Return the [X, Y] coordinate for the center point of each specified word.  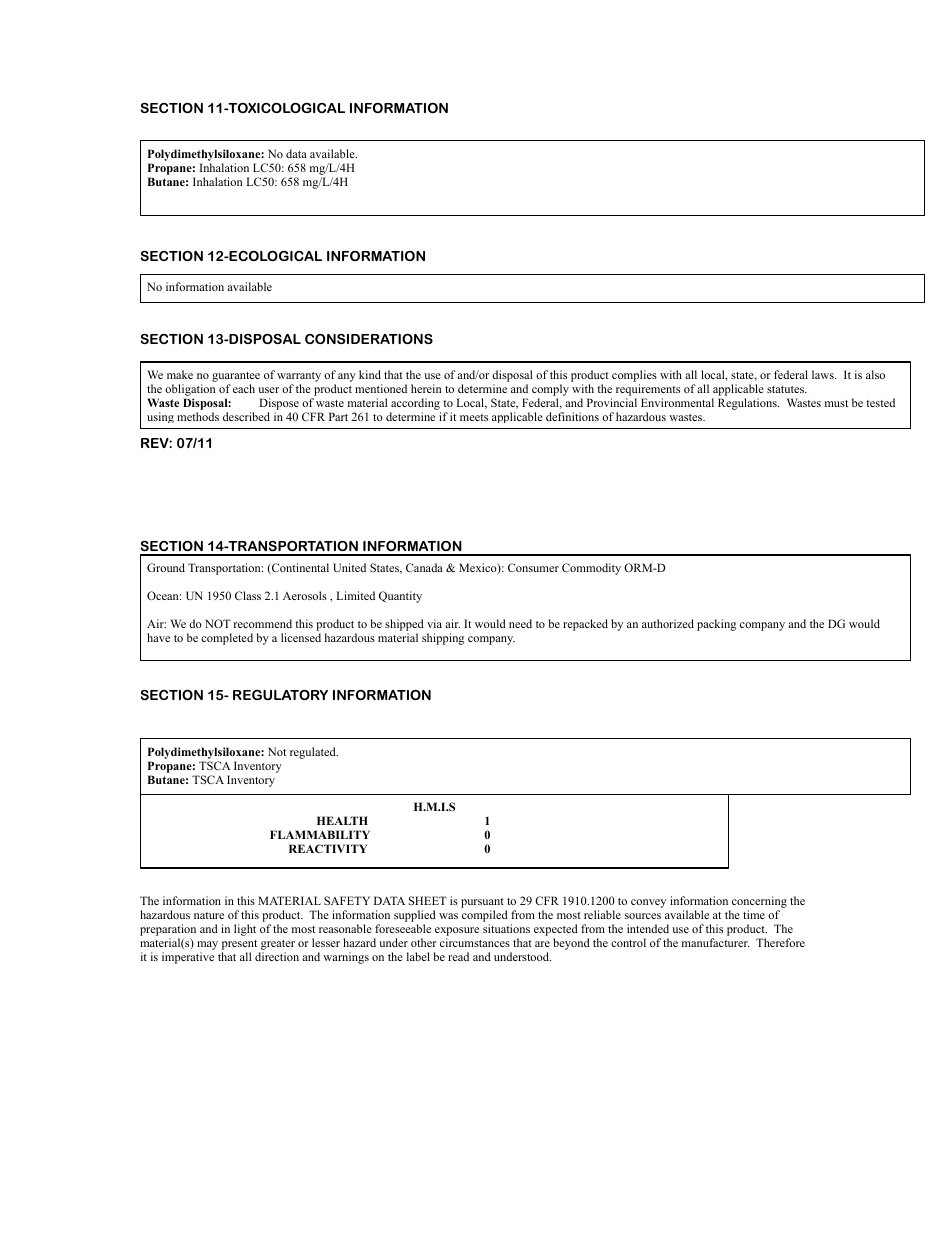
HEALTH [342, 820]
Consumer [533, 567]
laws [824, 374]
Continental [299, 569]
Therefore [780, 942]
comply [550, 390]
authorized [668, 623]
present [241, 946]
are [542, 944]
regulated [314, 753]
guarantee [236, 377]
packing [716, 625]
